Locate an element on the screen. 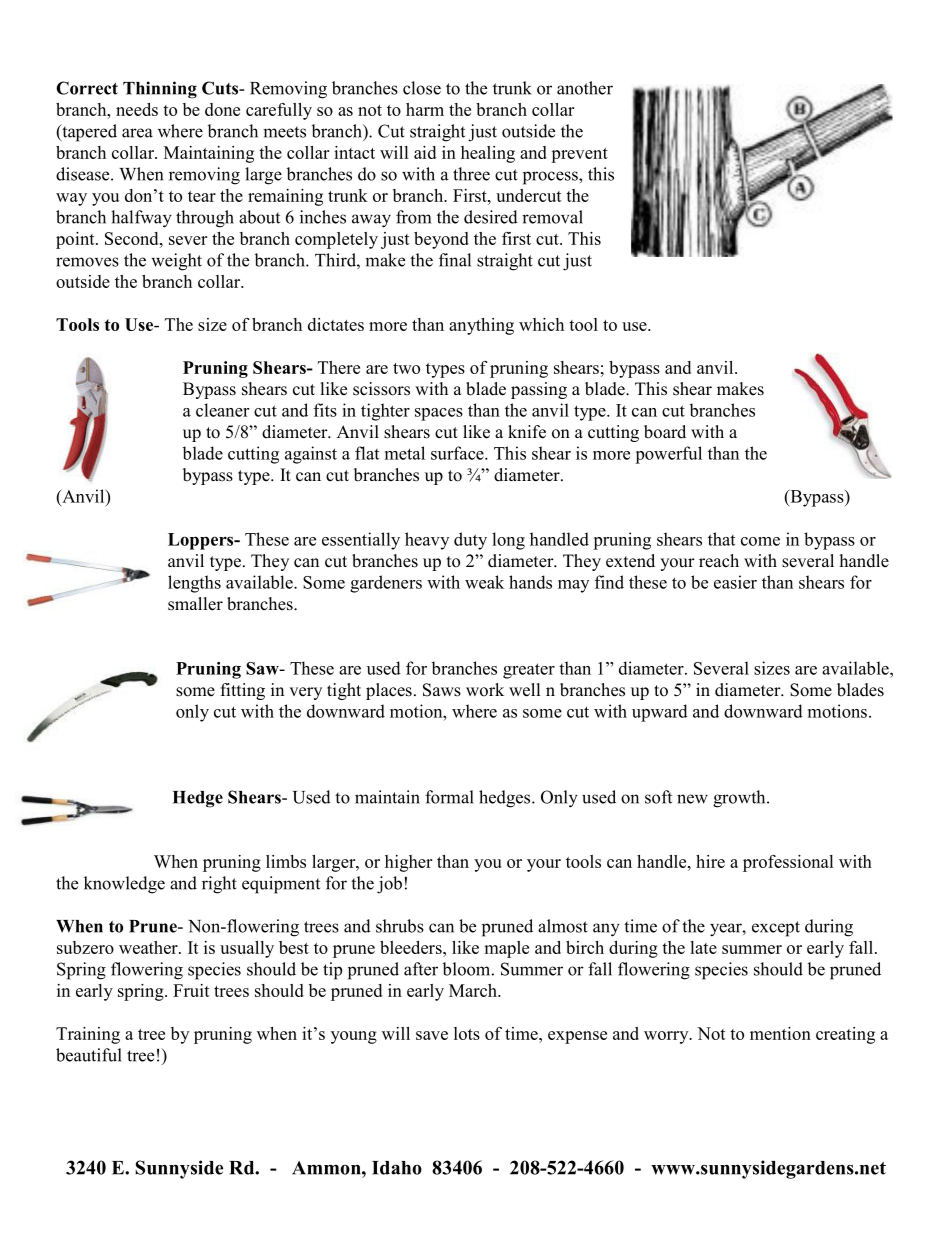 The width and height of the screenshot is (952, 1233). except is located at coordinates (776, 929).
